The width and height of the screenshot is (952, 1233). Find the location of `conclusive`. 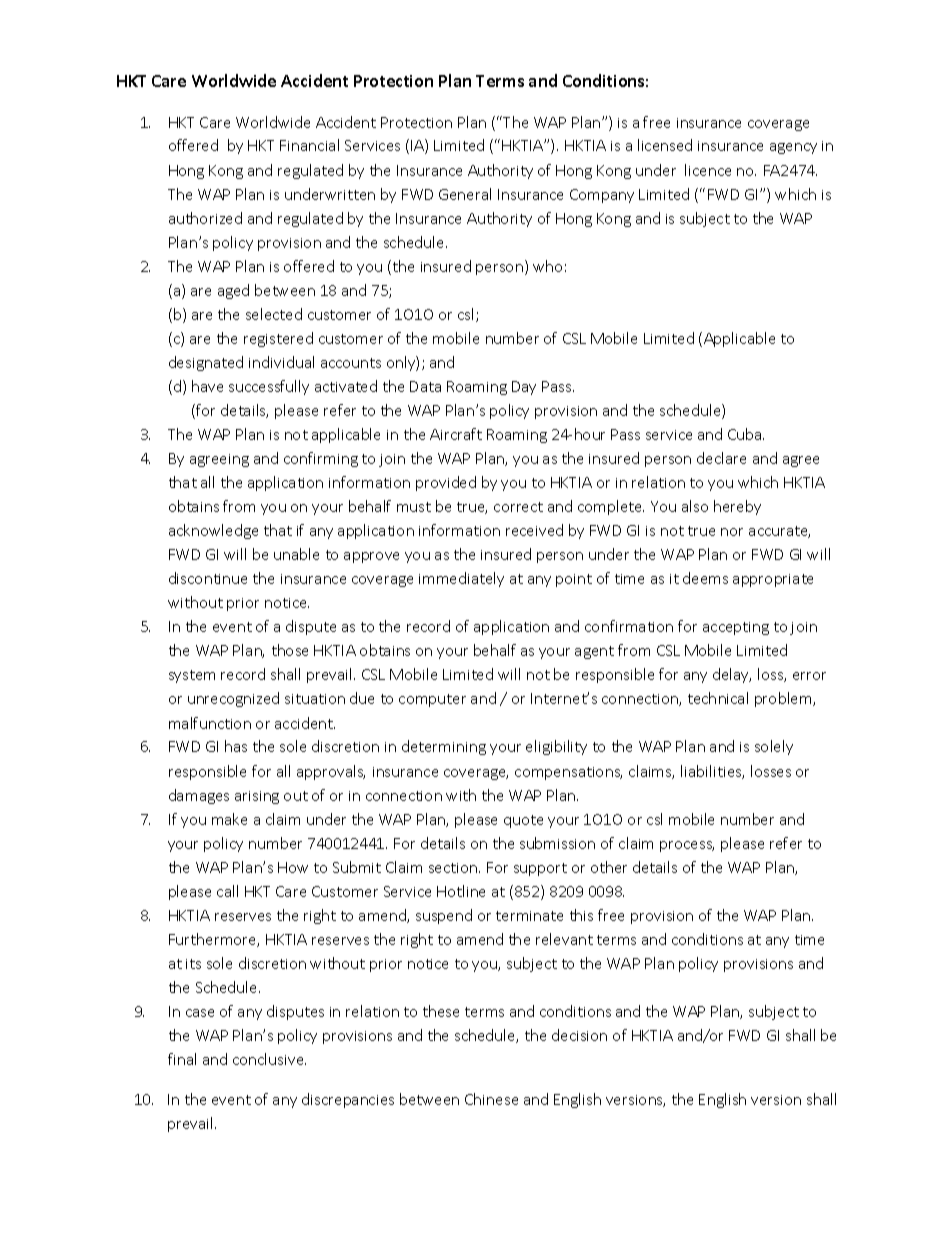

conclusive is located at coordinates (269, 1059).
